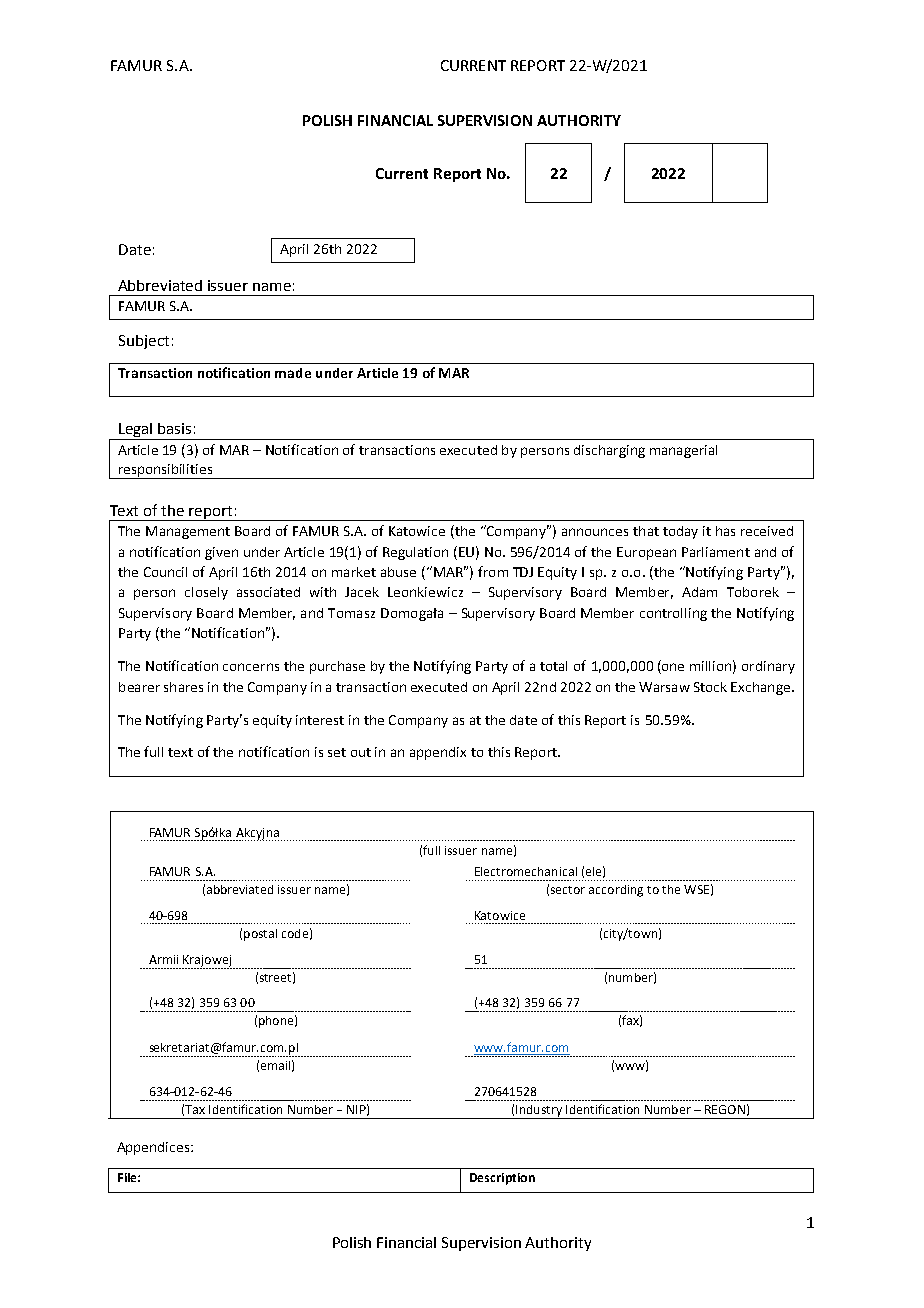 The width and height of the page is (924, 1308). Describe the element at coordinates (526, 871) in the page. I see `Electromechanical` at that location.
